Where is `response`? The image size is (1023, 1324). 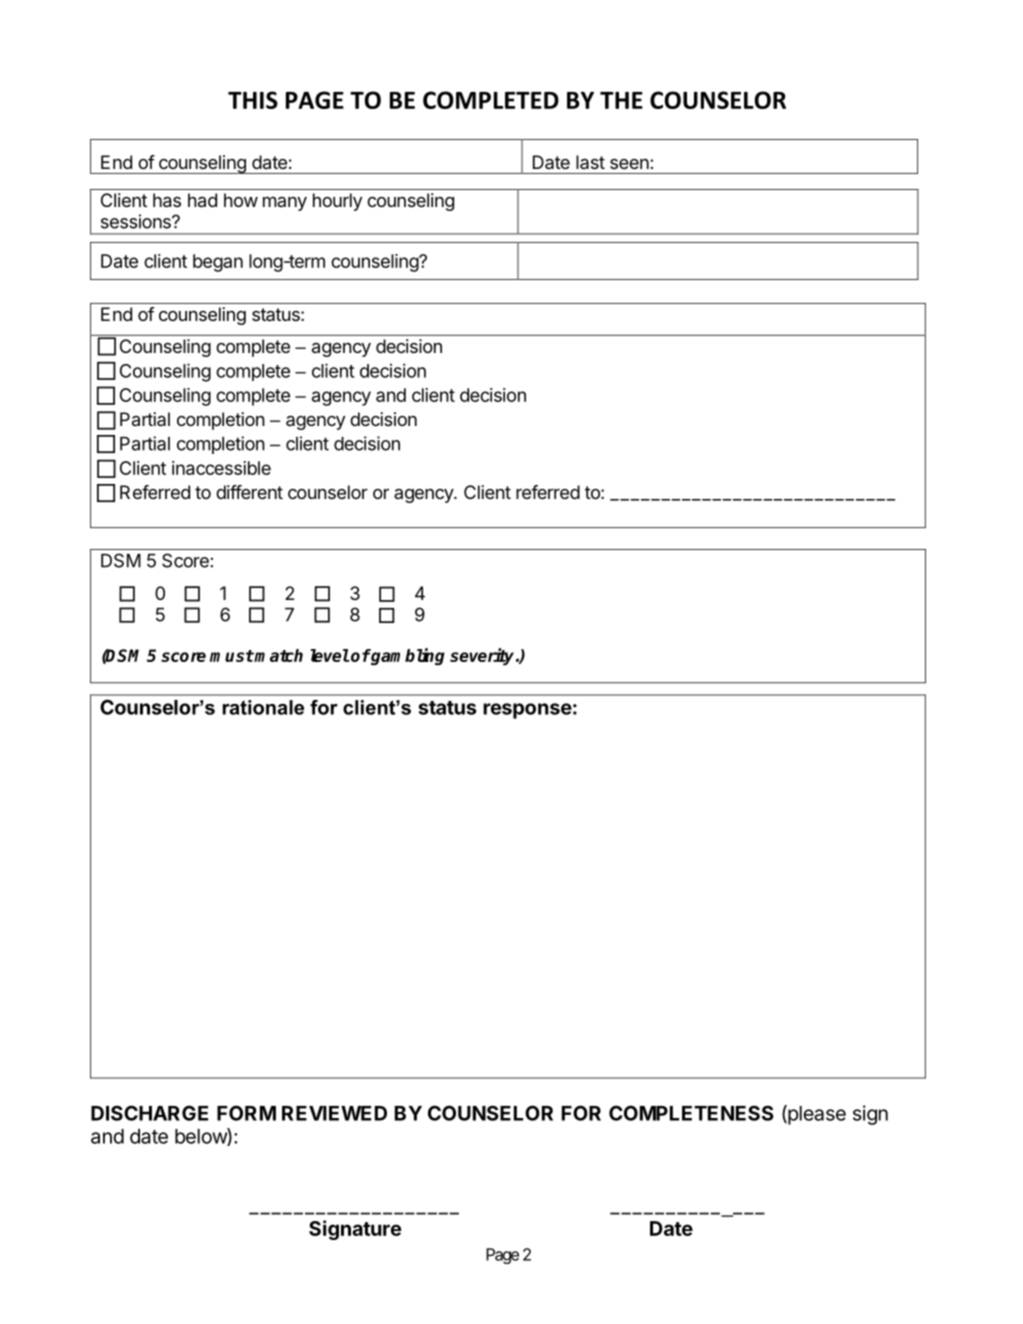
response is located at coordinates (527, 711).
